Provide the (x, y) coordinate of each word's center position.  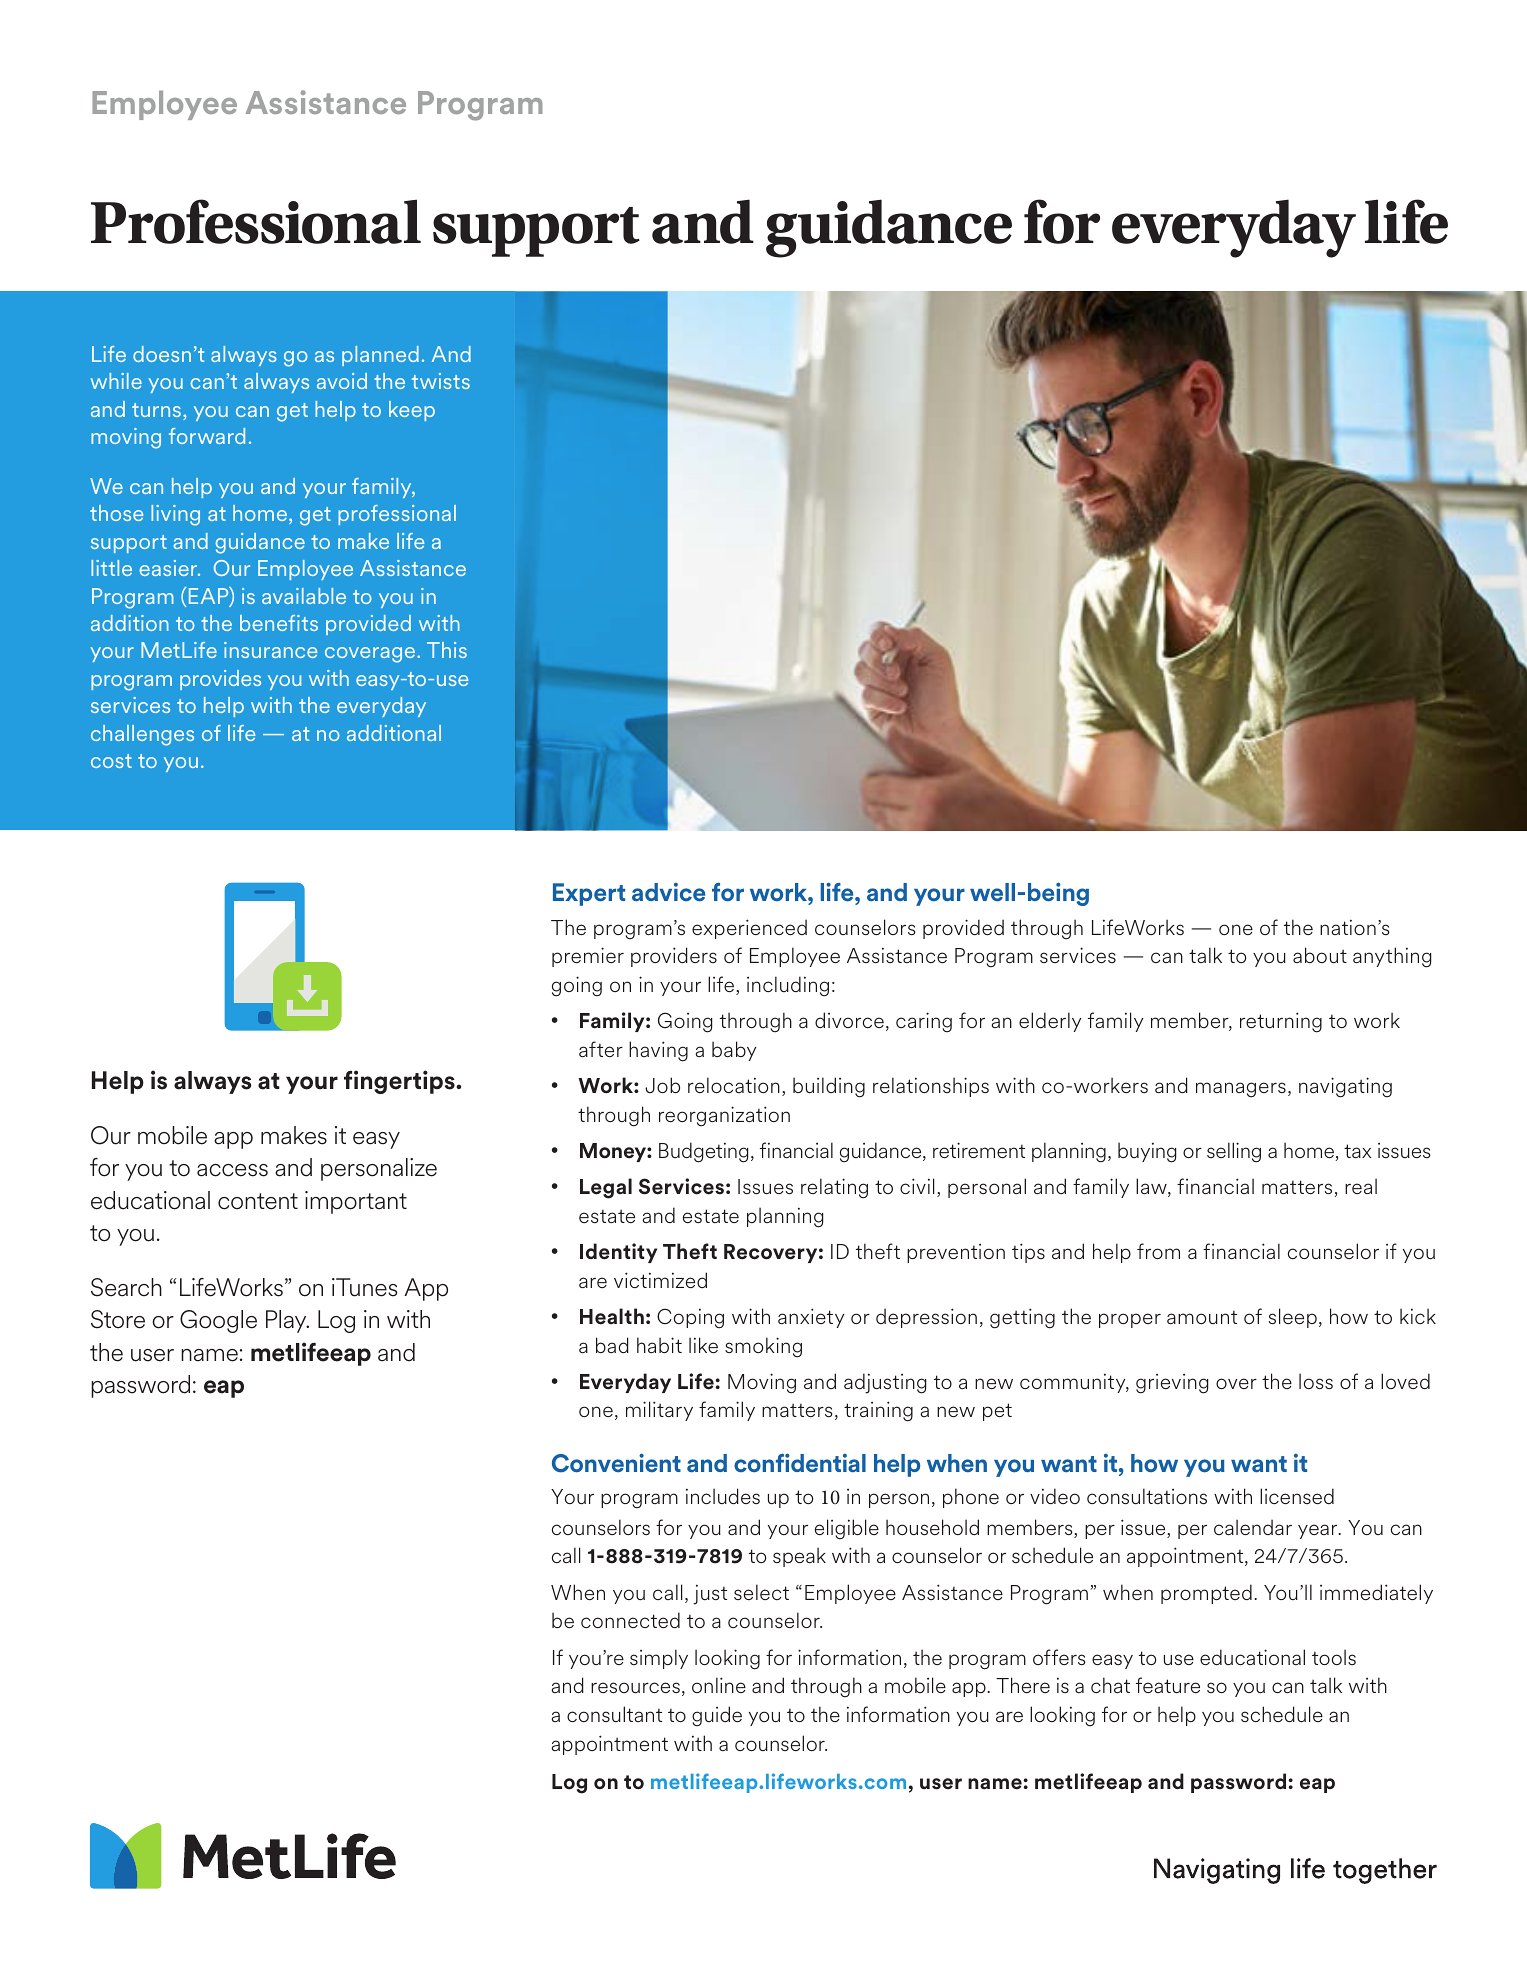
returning (1281, 1022)
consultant (614, 1714)
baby (734, 1051)
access (232, 1170)
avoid (342, 381)
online (719, 1685)
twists (441, 381)
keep (412, 411)
